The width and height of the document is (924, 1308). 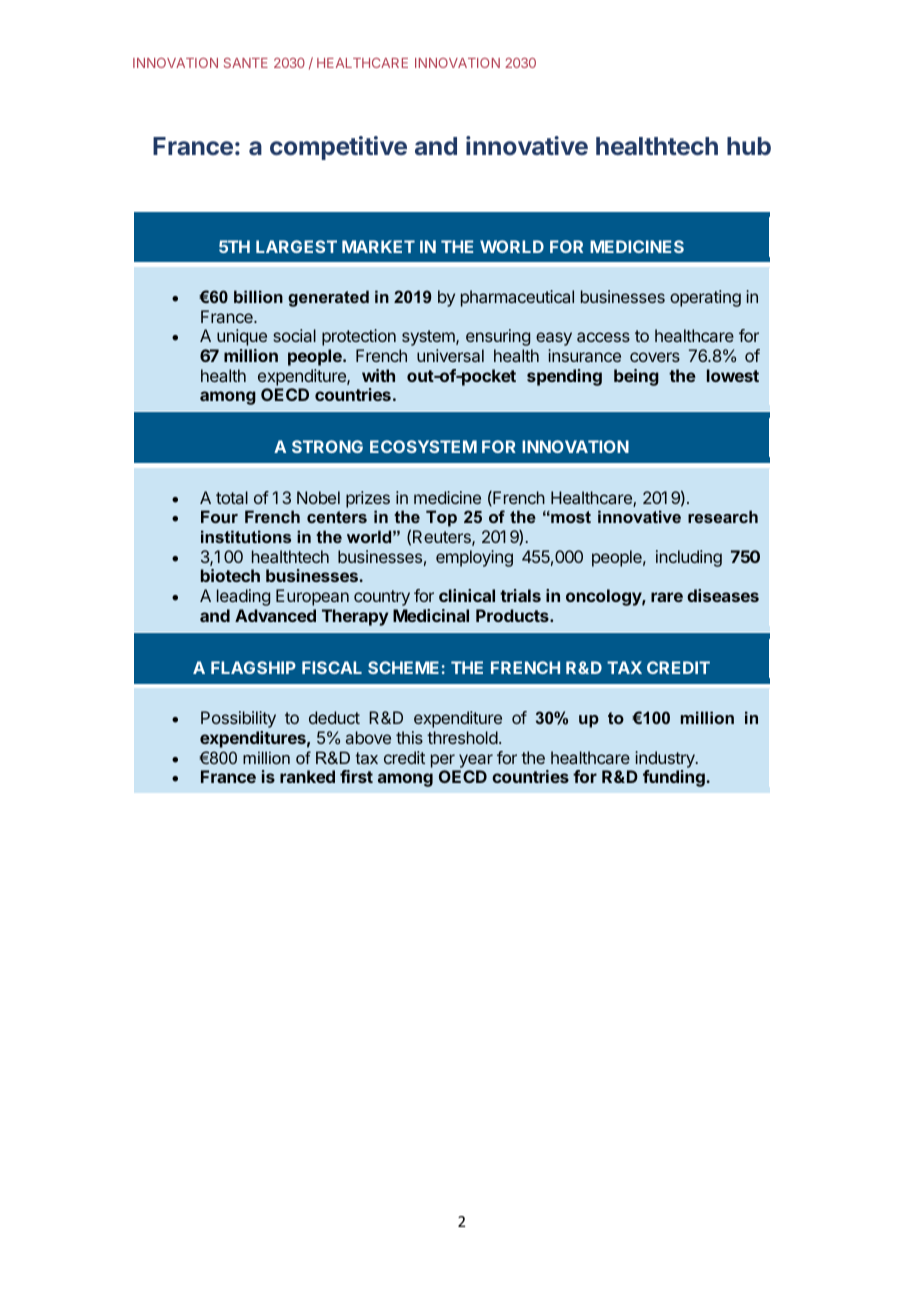 What do you see at coordinates (450, 355) in the document?
I see `universal` at bounding box center [450, 355].
